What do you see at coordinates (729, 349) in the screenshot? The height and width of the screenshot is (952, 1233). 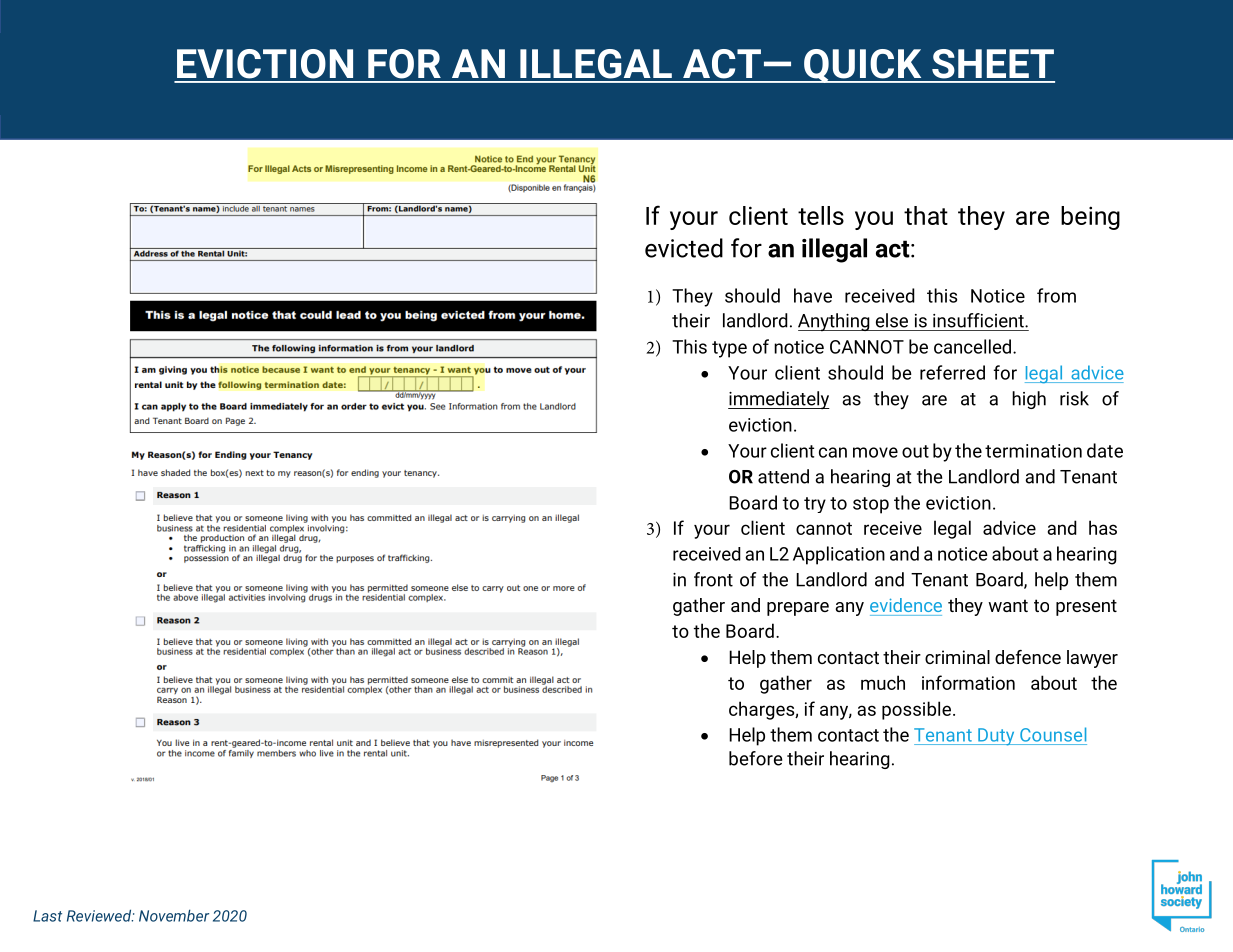 I see `type` at bounding box center [729, 349].
